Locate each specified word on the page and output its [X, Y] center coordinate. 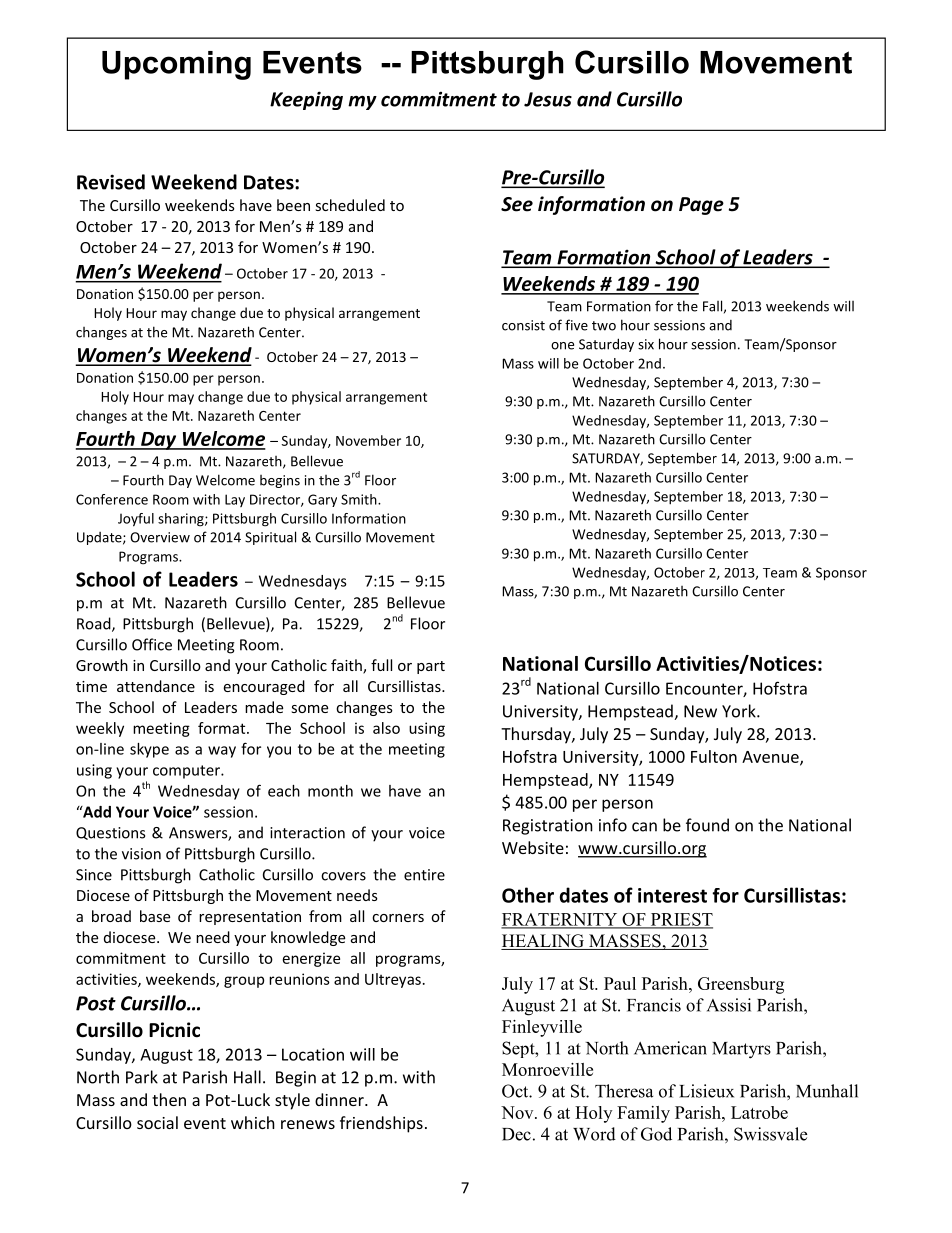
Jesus [548, 99]
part [431, 667]
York [740, 711]
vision [141, 854]
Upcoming [176, 65]
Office [152, 644]
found [707, 825]
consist [523, 325]
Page [701, 206]
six [646, 344]
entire [424, 875]
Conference [112, 499]
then [169, 1099]
